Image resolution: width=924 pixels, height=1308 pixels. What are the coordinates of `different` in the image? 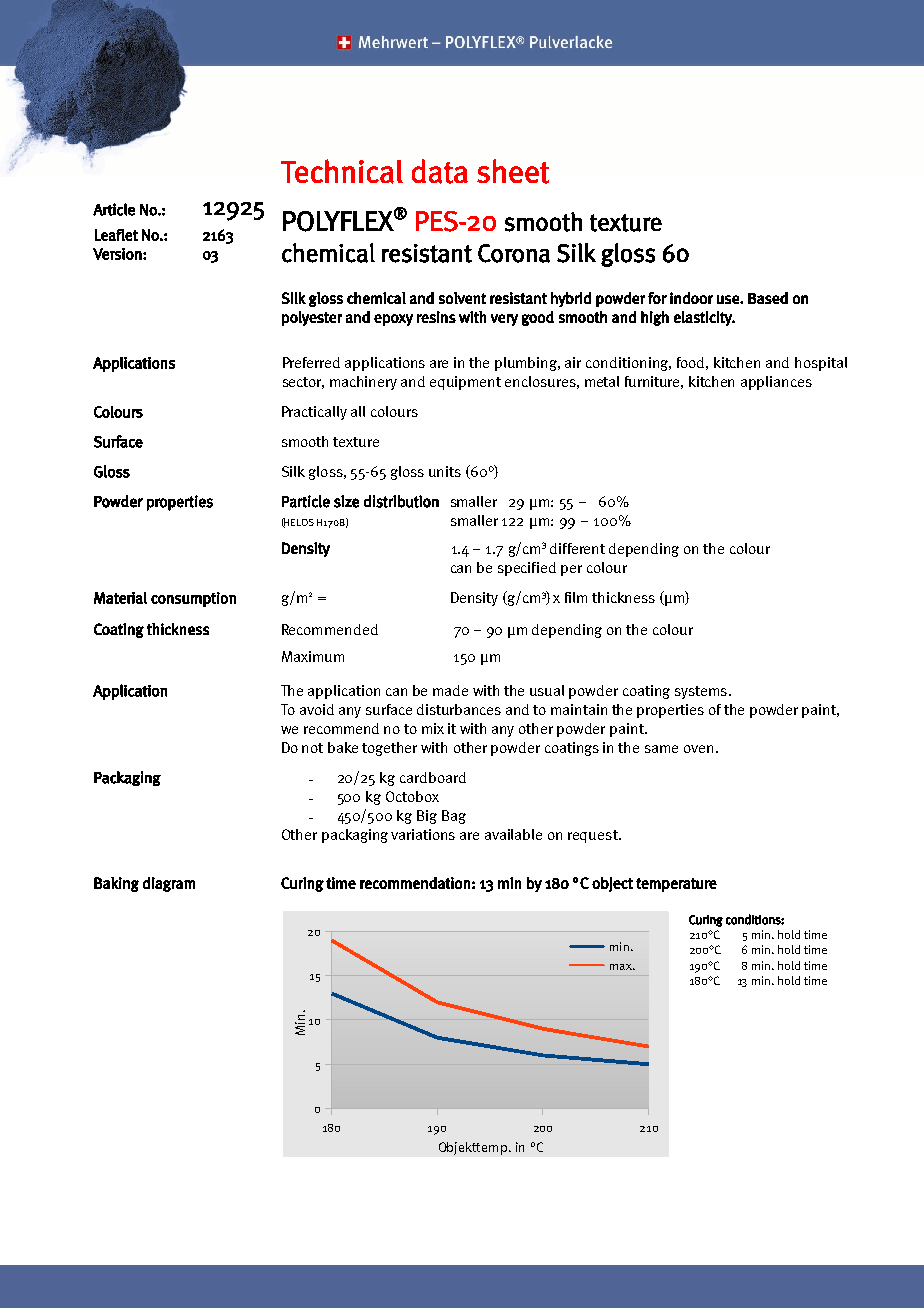 It's located at (577, 548).
